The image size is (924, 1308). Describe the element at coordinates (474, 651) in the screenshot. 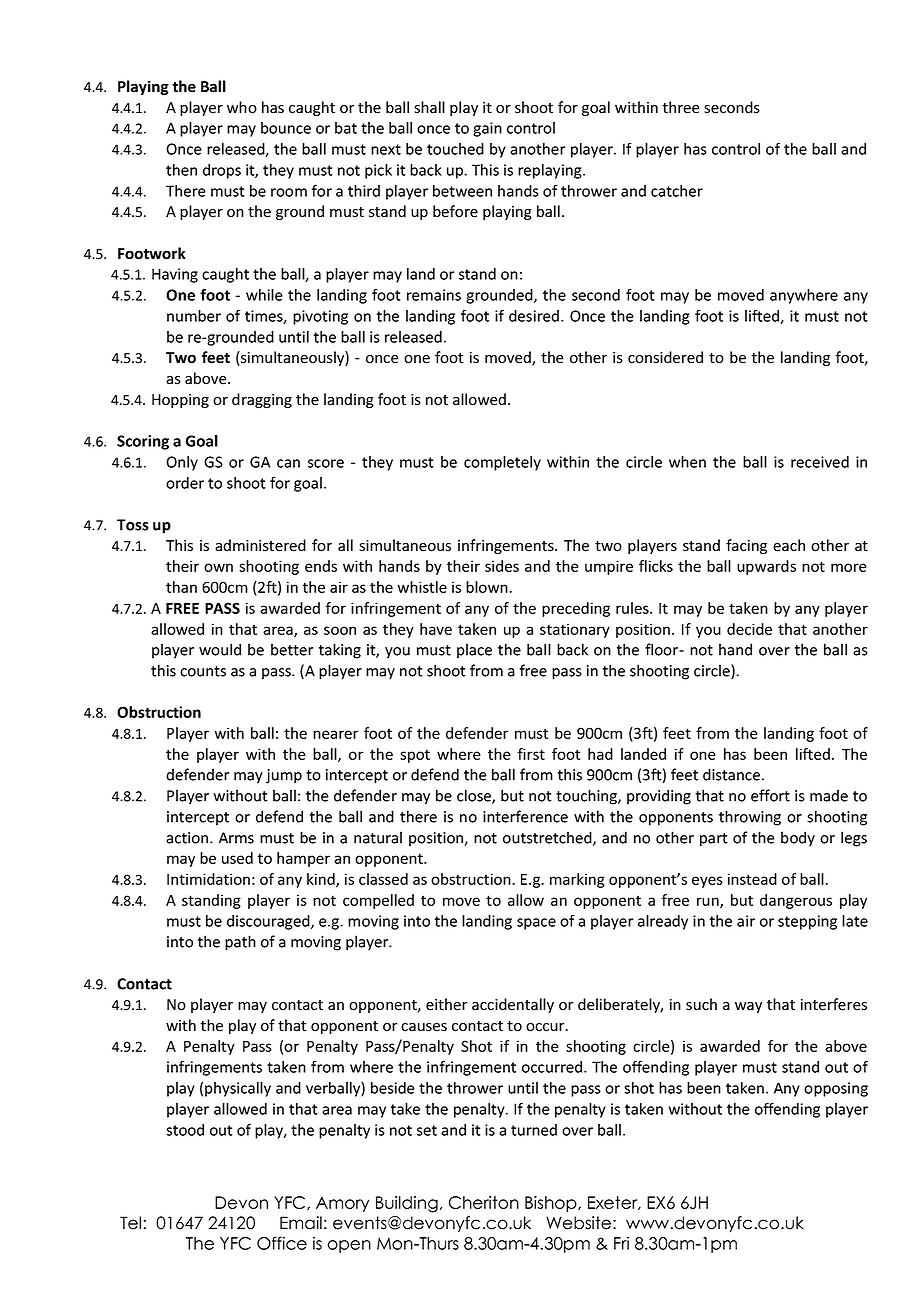

I see `place` at that location.
